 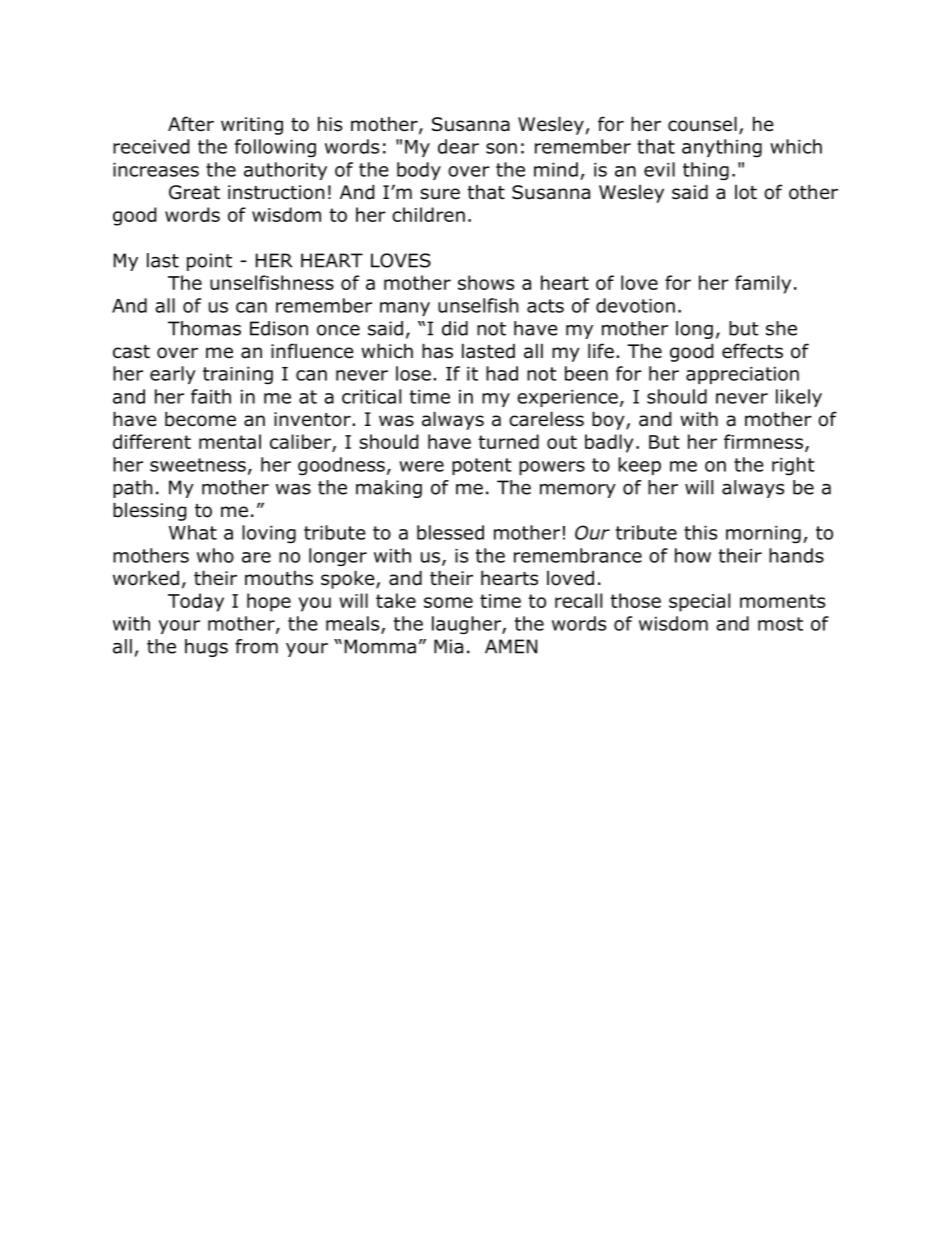 What do you see at coordinates (702, 124) in the screenshot?
I see `counsel` at bounding box center [702, 124].
